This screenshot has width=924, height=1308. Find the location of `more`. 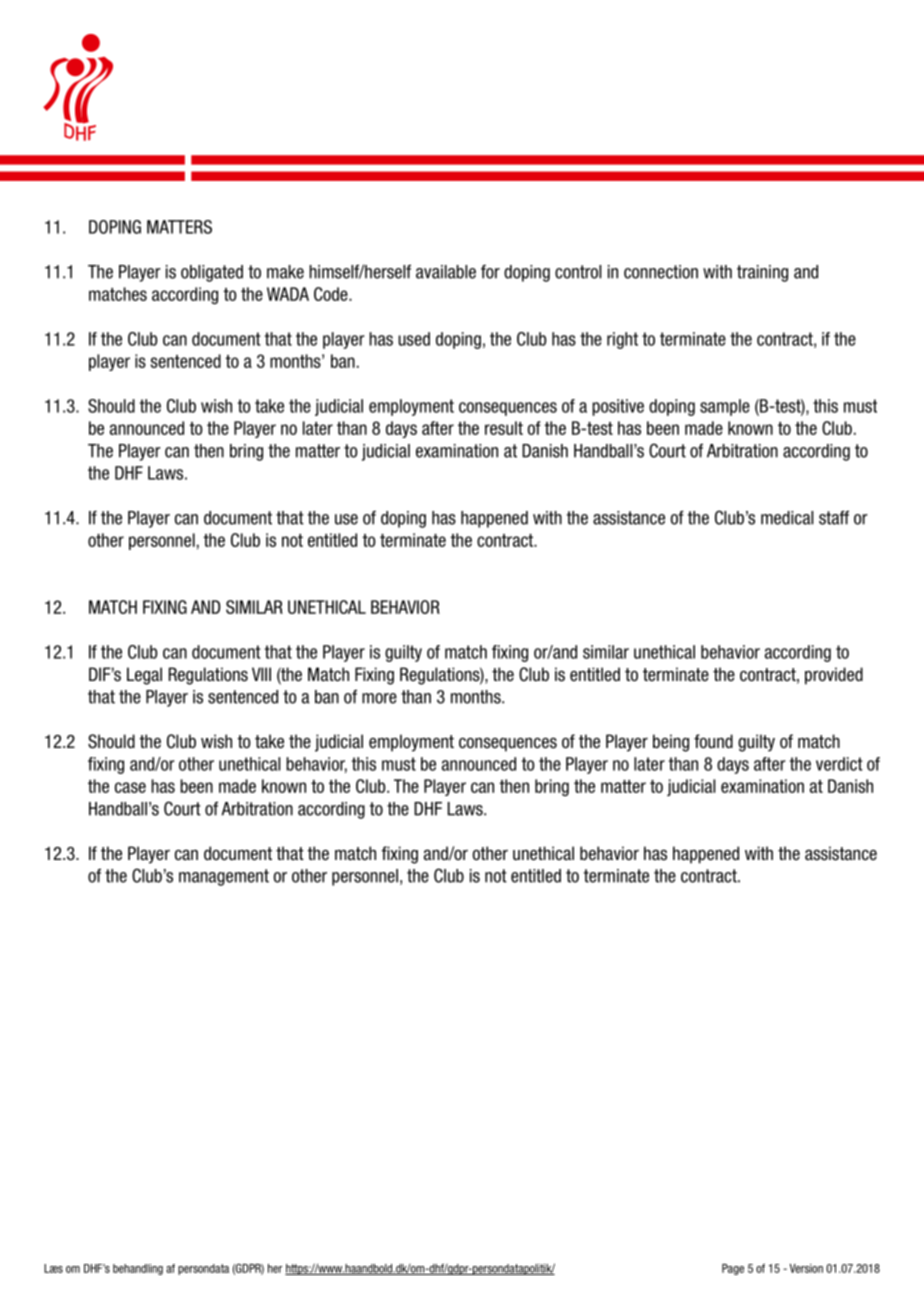

more is located at coordinates (379, 698).
